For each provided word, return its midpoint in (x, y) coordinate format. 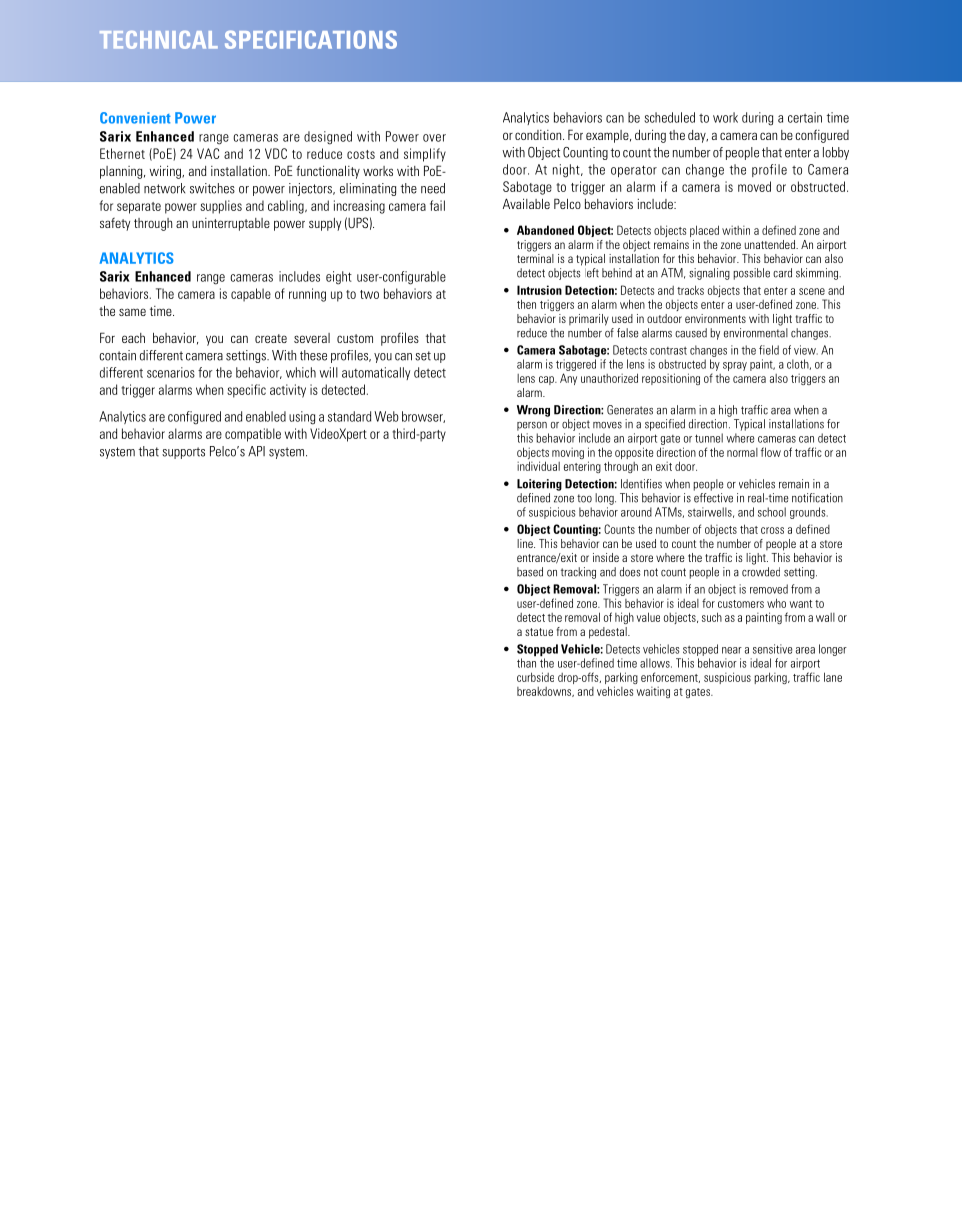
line (526, 543)
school (772, 512)
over (434, 138)
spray (735, 366)
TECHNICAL (159, 40)
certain (805, 117)
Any (568, 379)
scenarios (171, 372)
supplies (221, 207)
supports (183, 453)
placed (704, 231)
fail (437, 205)
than (526, 662)
